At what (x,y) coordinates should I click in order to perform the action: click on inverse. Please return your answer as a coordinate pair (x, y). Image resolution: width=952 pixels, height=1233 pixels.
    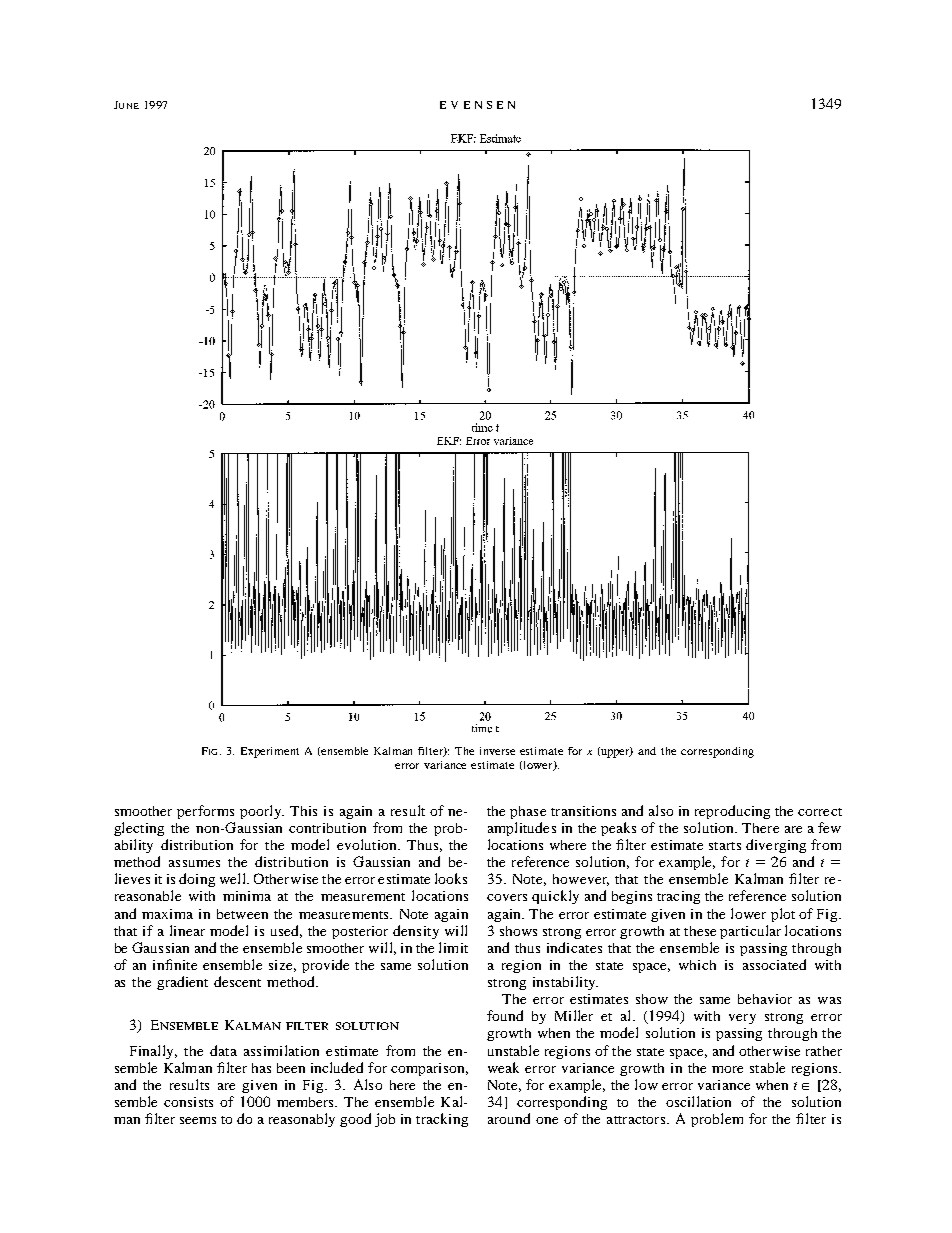
    Looking at the image, I should click on (497, 751).
